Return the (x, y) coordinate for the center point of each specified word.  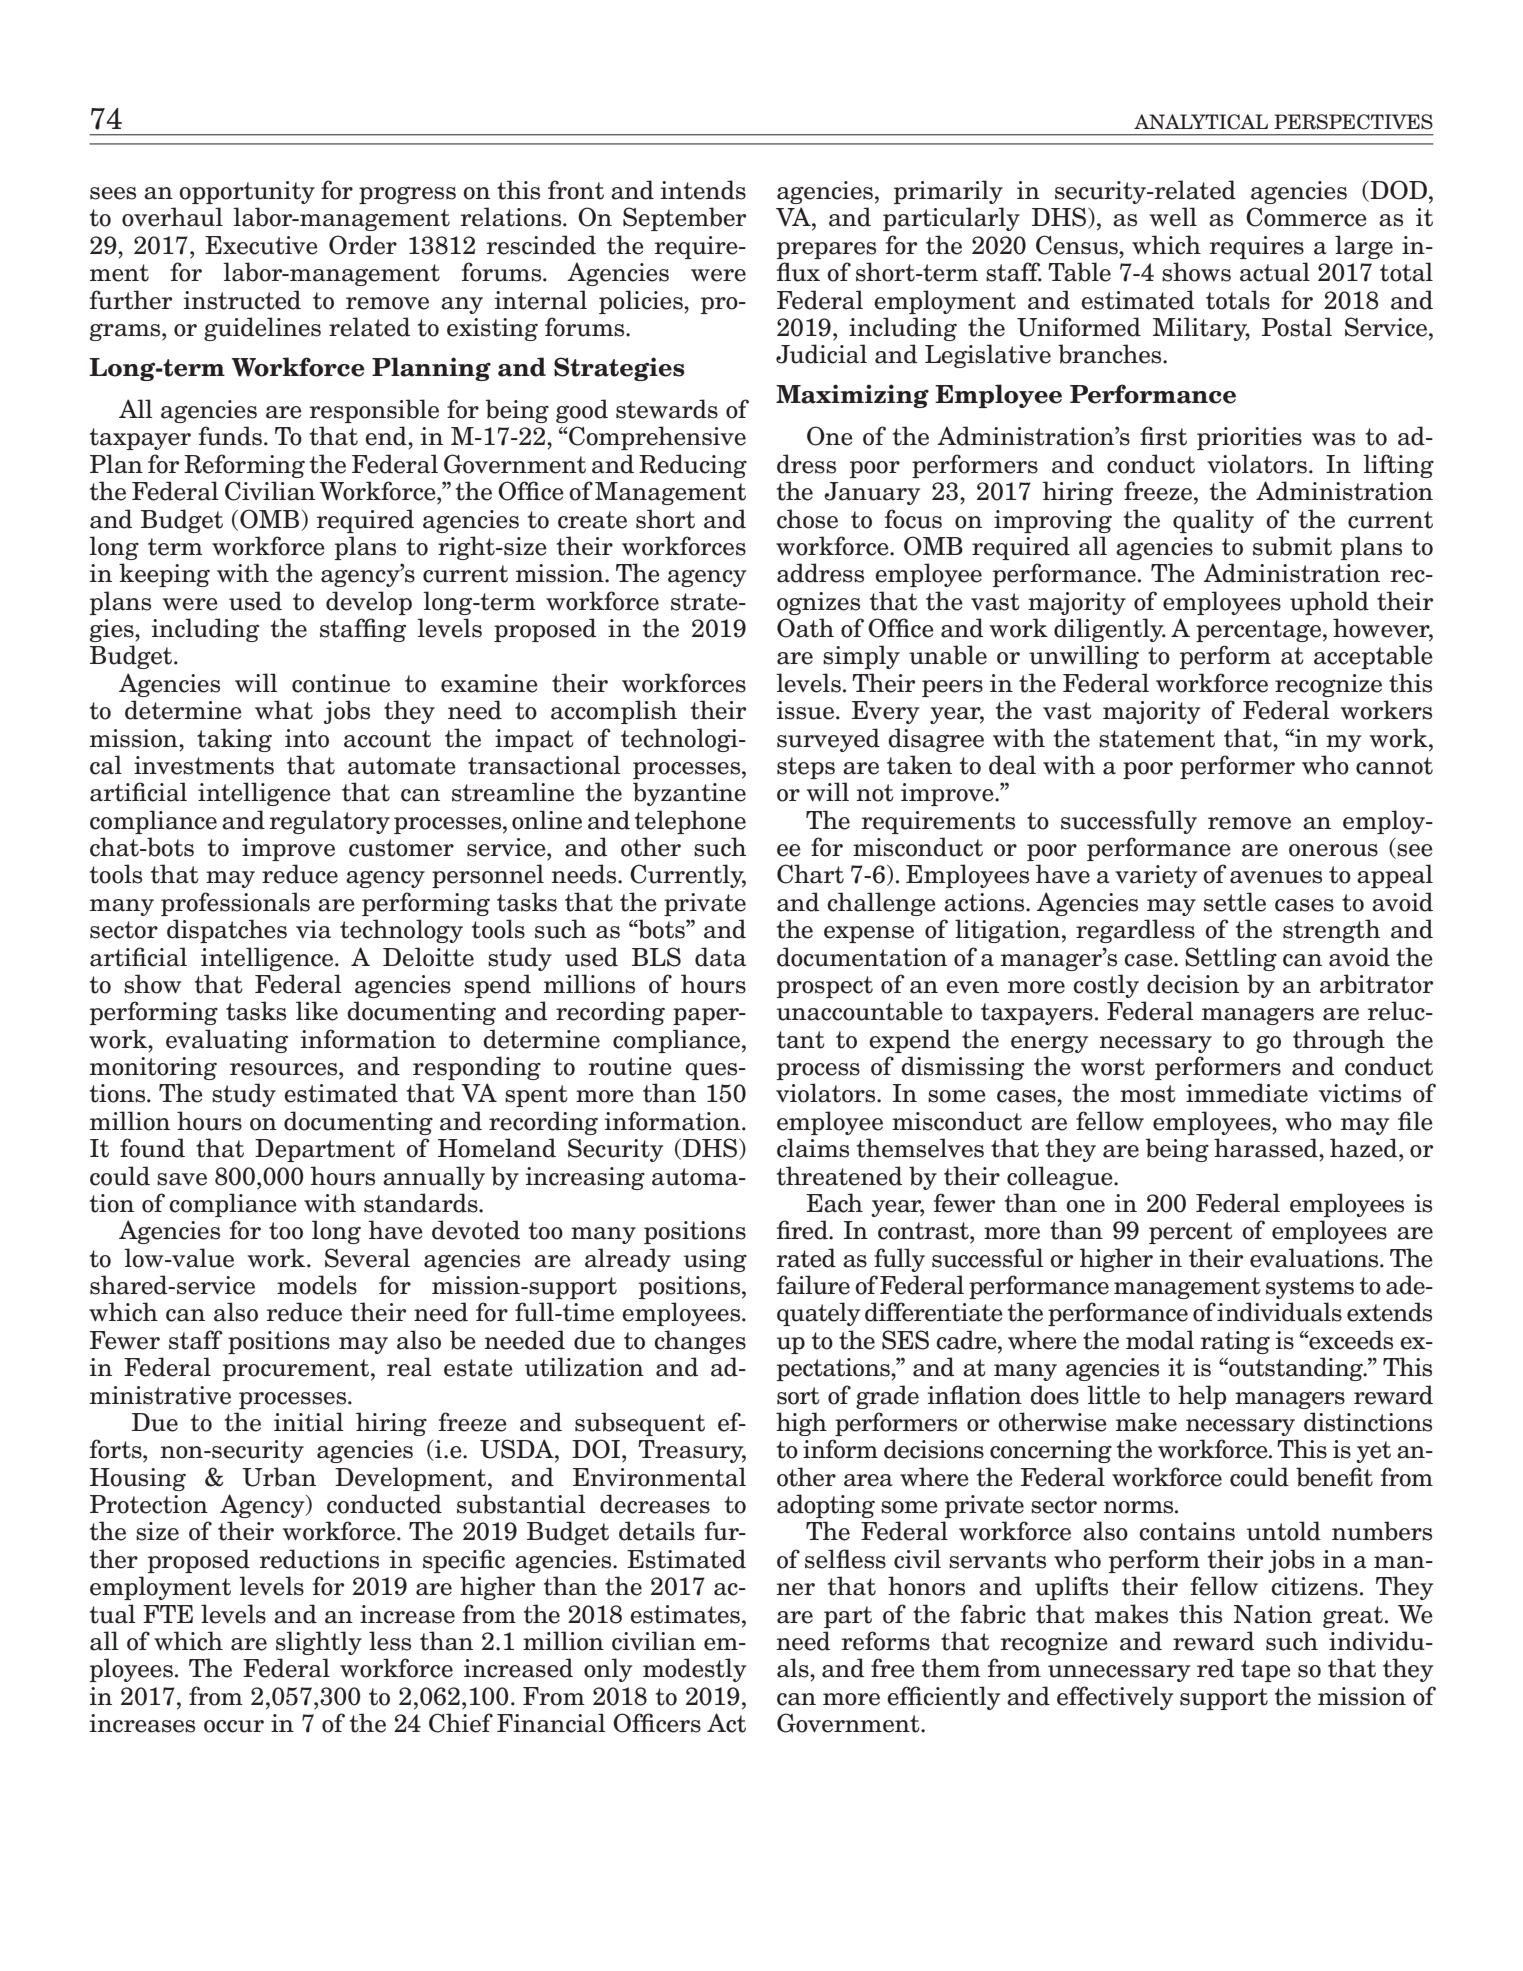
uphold (1329, 603)
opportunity (247, 192)
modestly (694, 1670)
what (284, 710)
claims (813, 1148)
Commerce (1306, 217)
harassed (1267, 1148)
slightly (319, 1643)
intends (703, 190)
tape (1266, 1671)
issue (806, 710)
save (182, 1179)
